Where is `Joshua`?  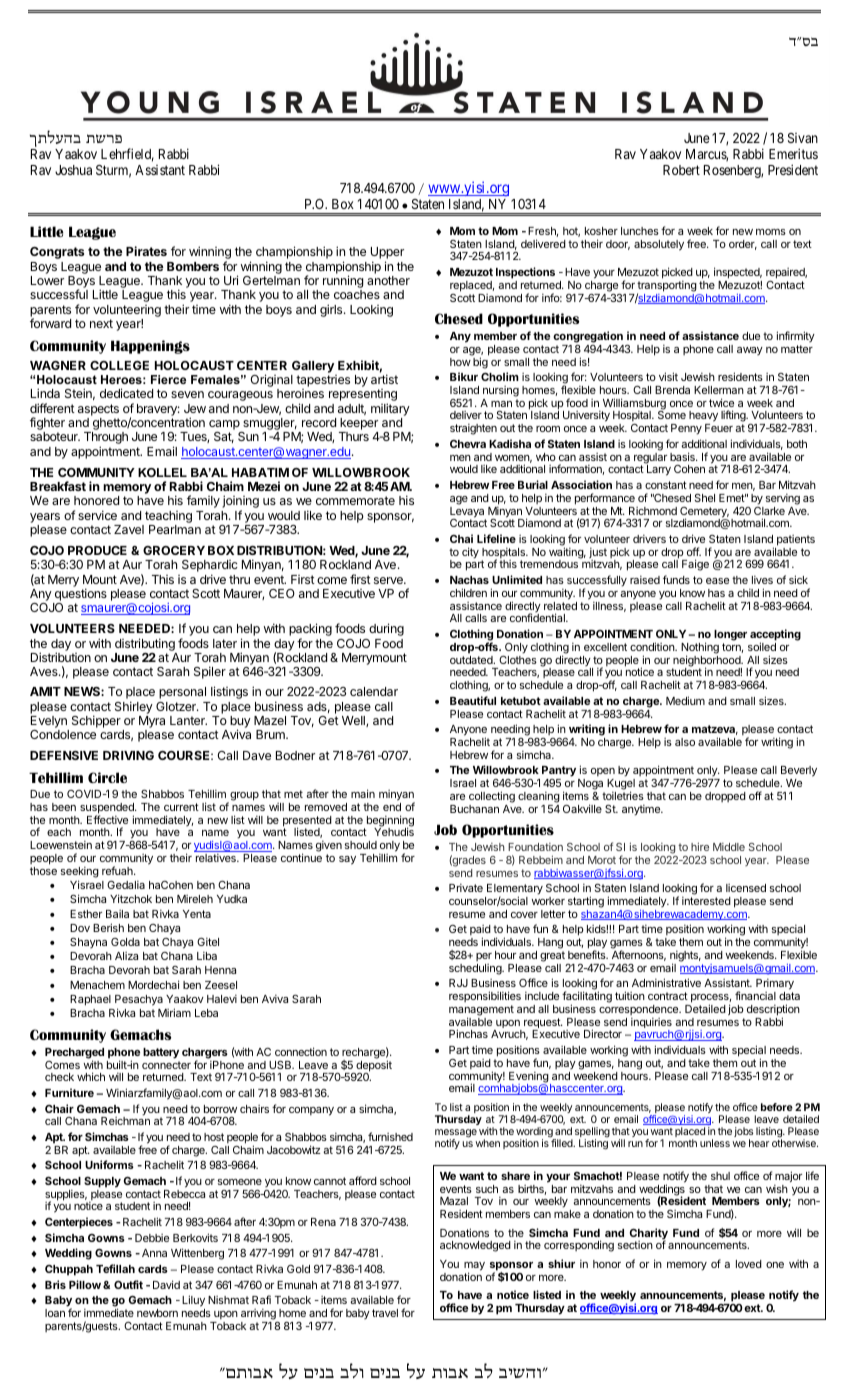
Joshua is located at coordinates (73, 170).
